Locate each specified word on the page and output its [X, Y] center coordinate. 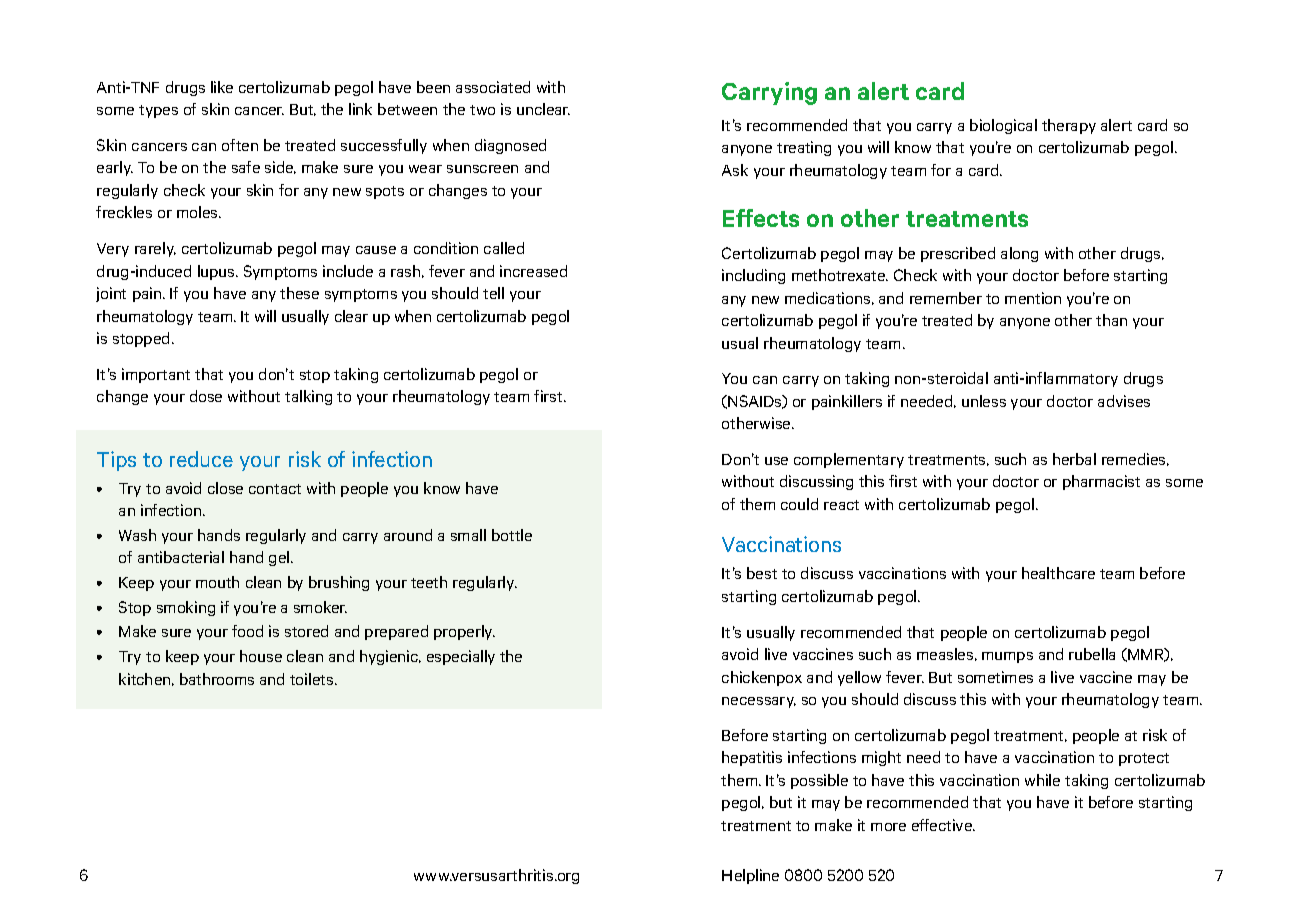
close [225, 488]
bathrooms [217, 679]
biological [1003, 126]
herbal [1074, 459]
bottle [512, 535]
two [482, 110]
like [222, 87]
